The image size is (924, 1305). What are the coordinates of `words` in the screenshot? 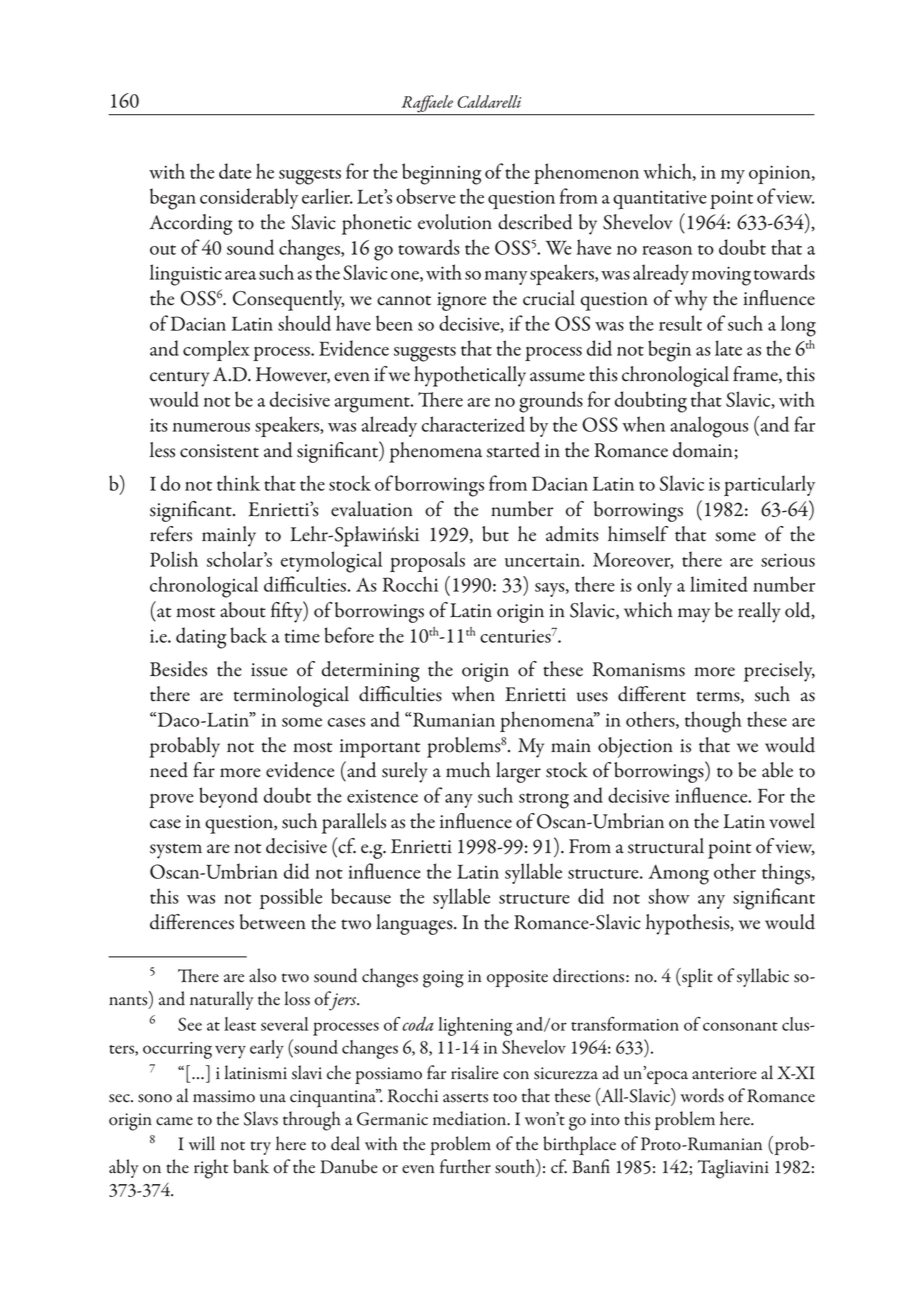 It's located at (702, 1095).
